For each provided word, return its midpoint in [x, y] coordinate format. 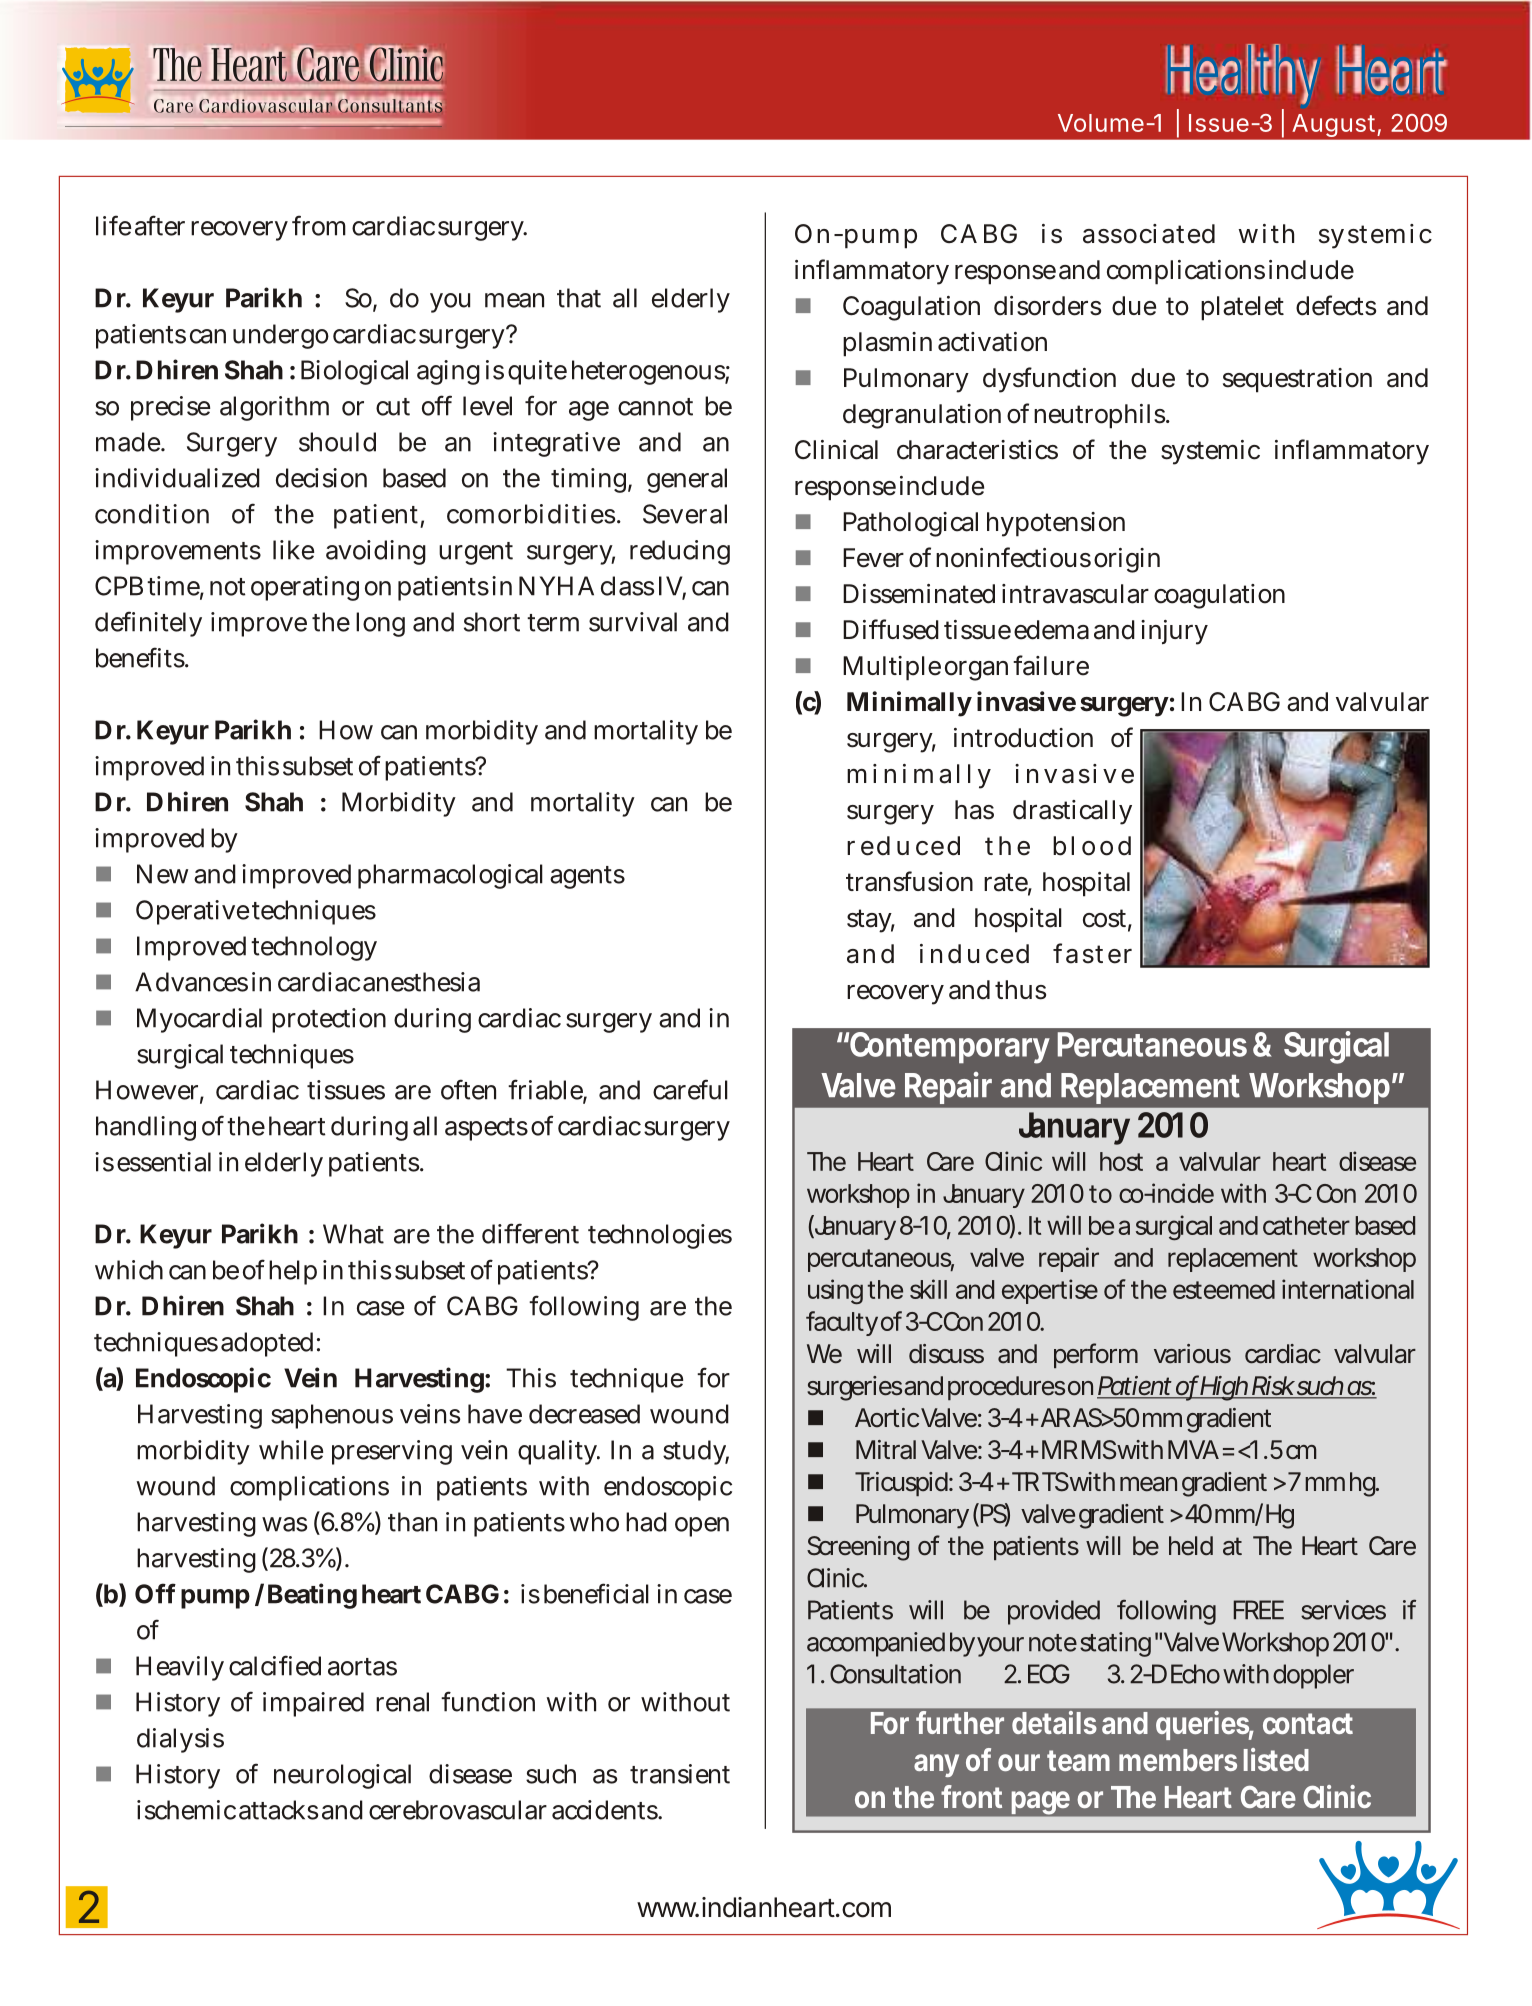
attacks [278, 1810]
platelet [1242, 308]
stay [871, 921]
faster [1092, 953]
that [579, 298]
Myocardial [199, 1020]
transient [680, 1774]
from [319, 225]
